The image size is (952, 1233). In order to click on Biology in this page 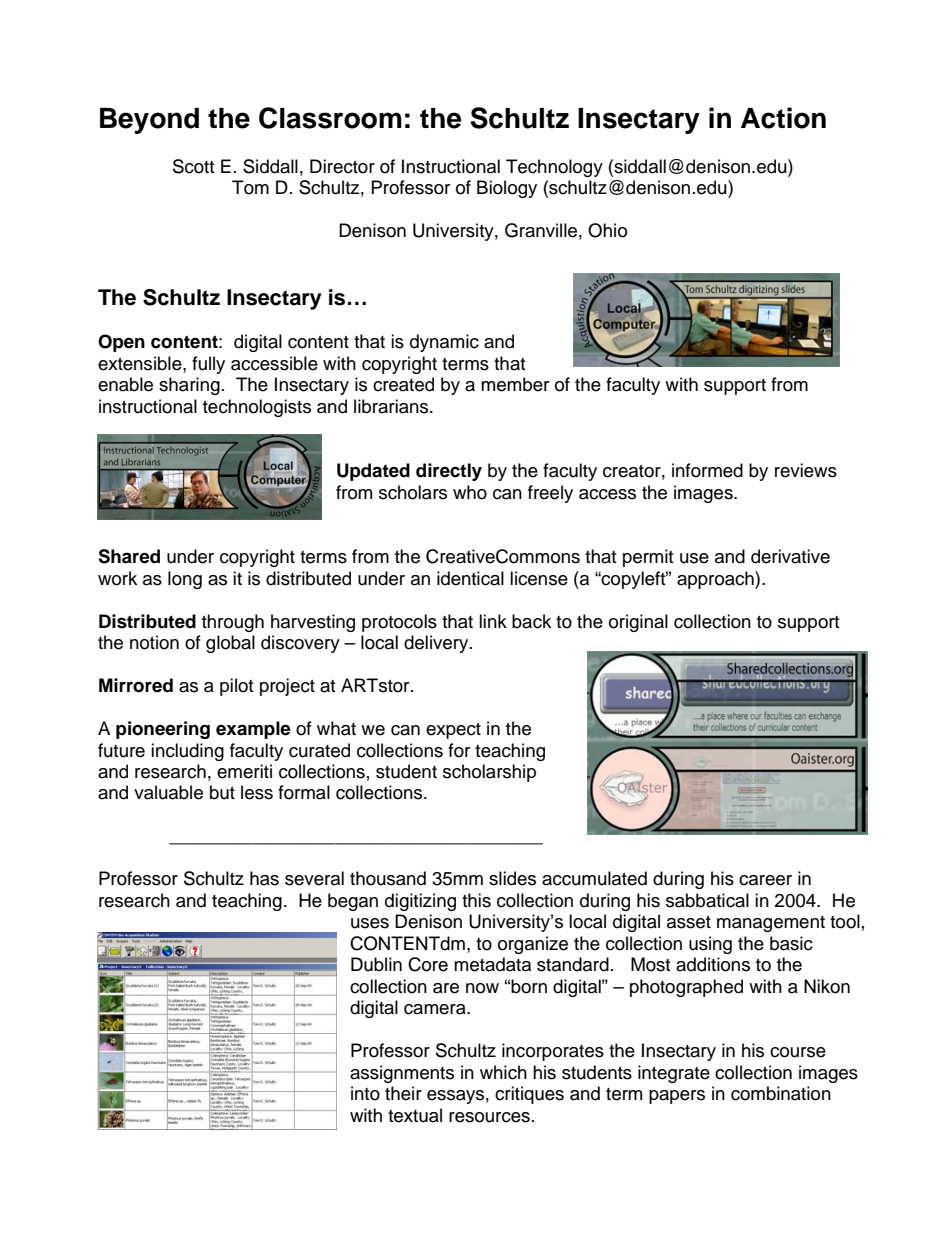, I will do `click(507, 189)`.
